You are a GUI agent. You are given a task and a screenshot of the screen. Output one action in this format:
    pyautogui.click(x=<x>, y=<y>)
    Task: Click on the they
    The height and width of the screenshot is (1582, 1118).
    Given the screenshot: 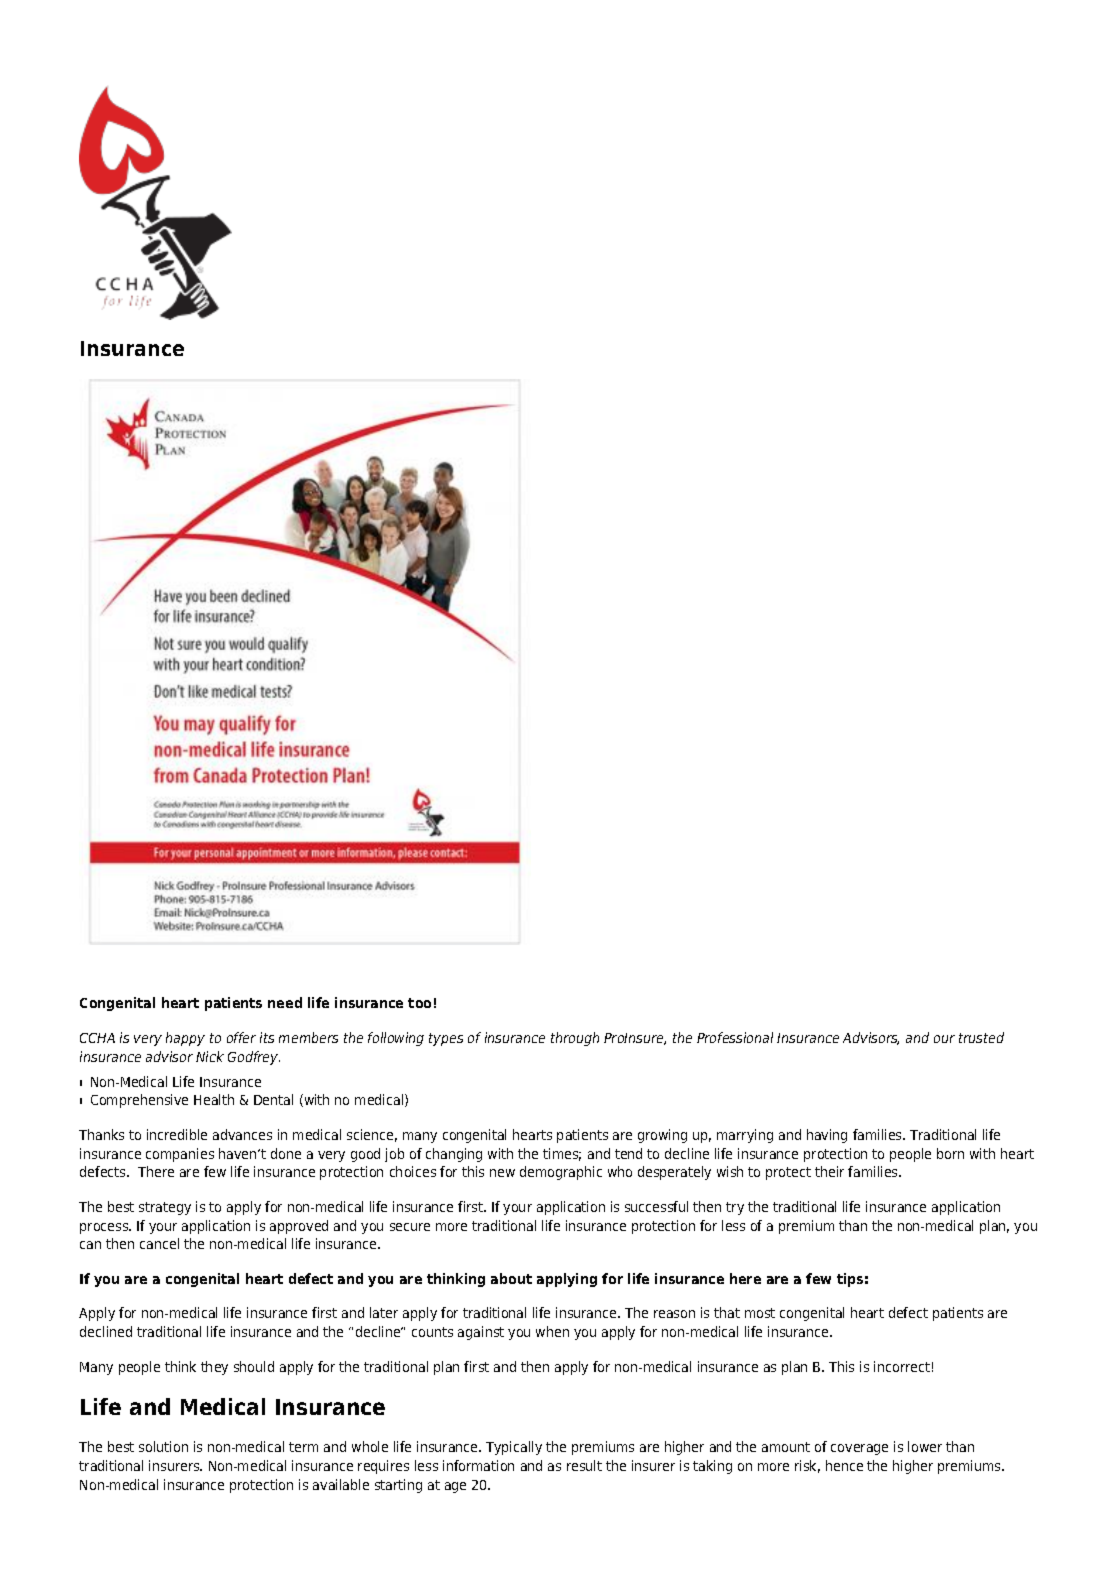 What is the action you would take?
    pyautogui.click(x=214, y=1368)
